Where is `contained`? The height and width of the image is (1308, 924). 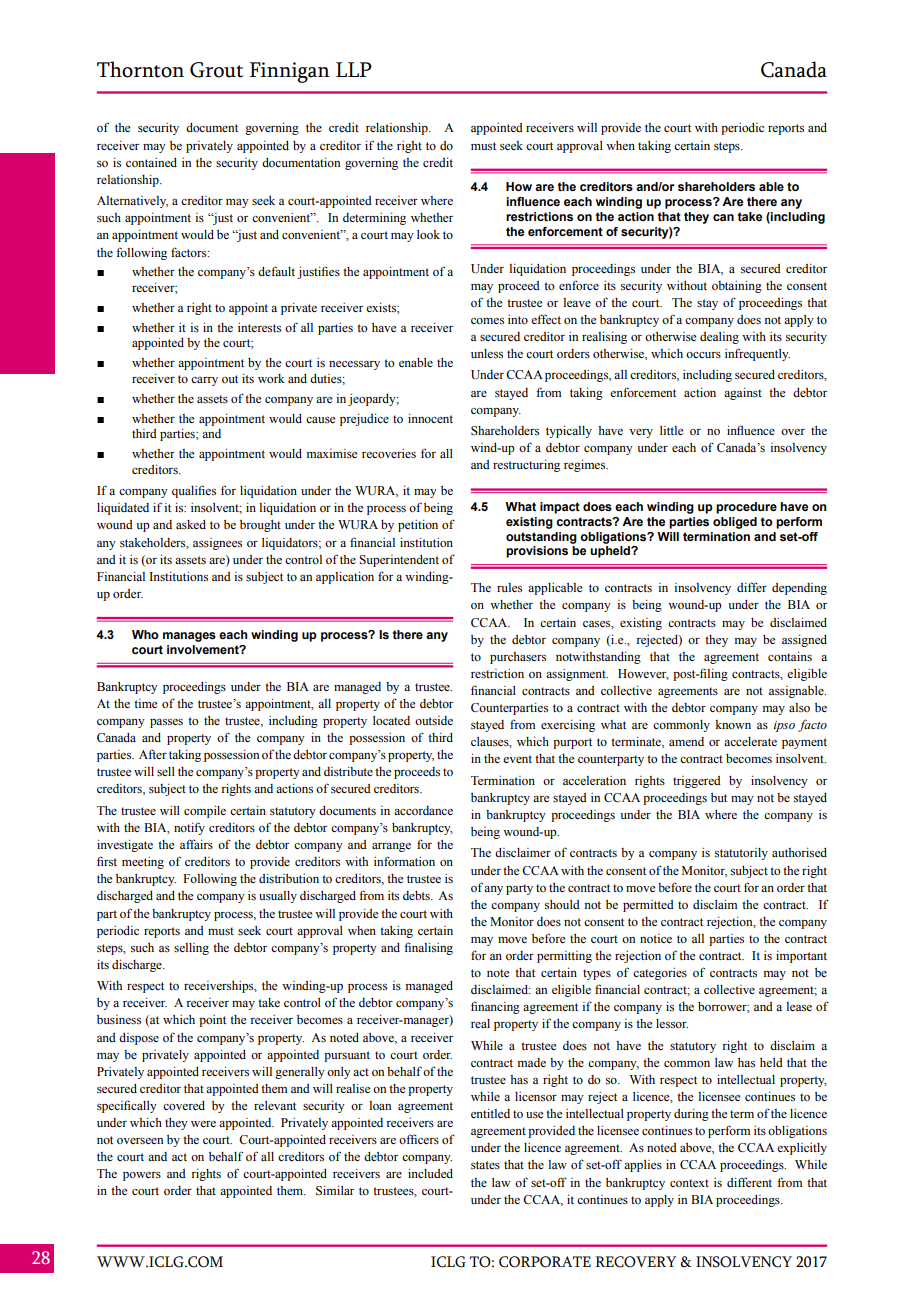 contained is located at coordinates (151, 162).
